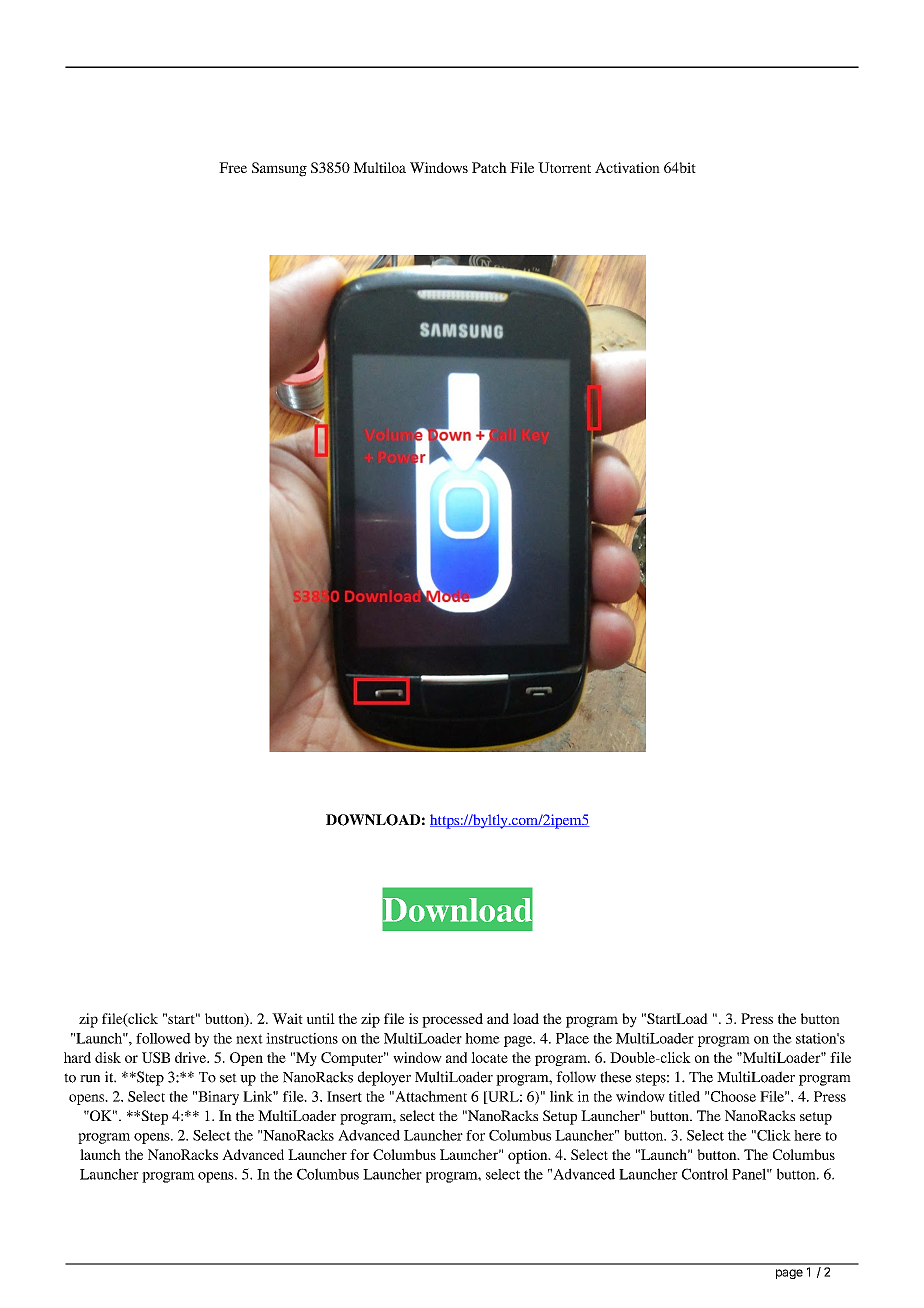 The height and width of the screenshot is (1308, 924). I want to click on processed, so click(452, 1020).
